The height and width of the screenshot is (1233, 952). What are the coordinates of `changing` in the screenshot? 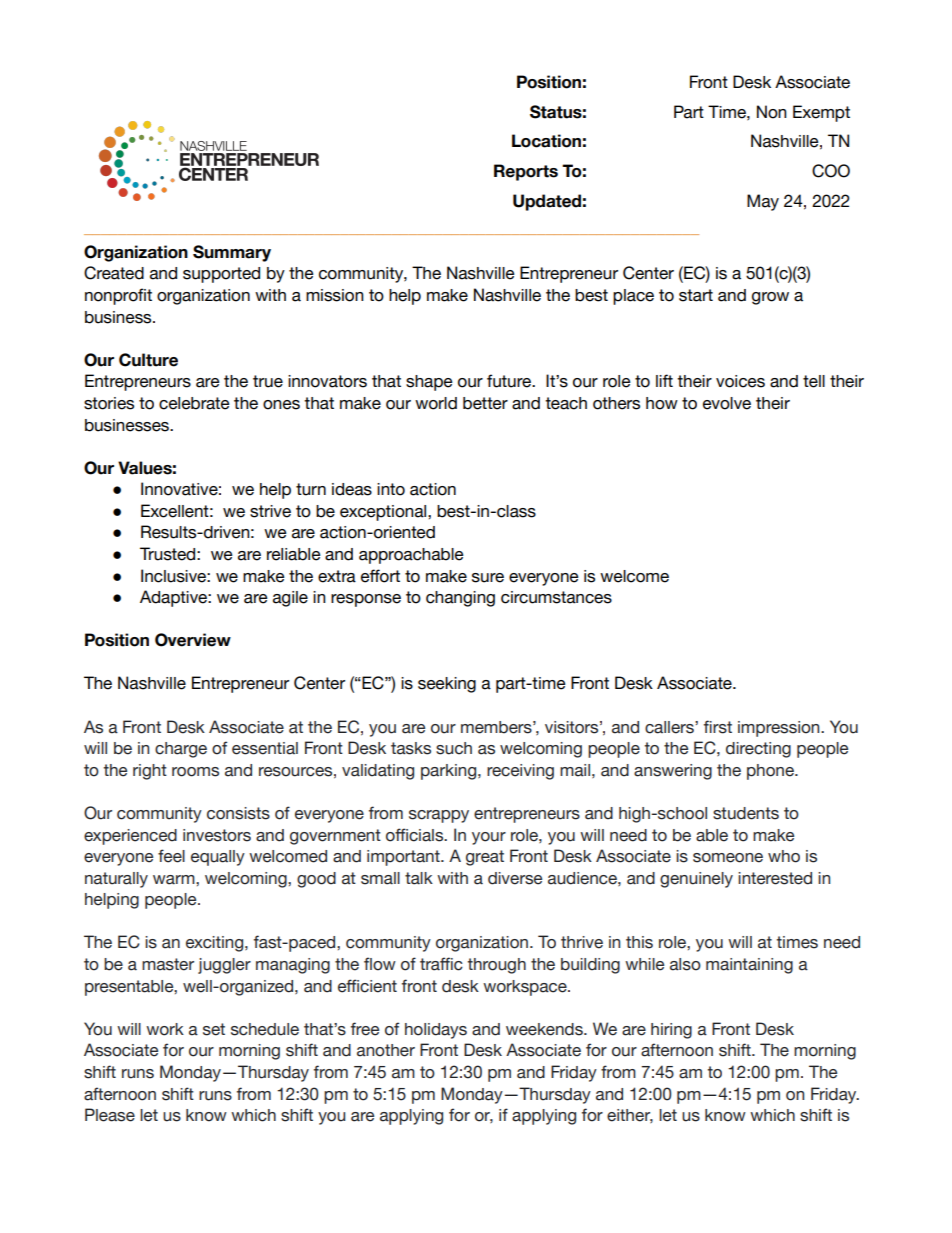 It's located at (460, 599).
